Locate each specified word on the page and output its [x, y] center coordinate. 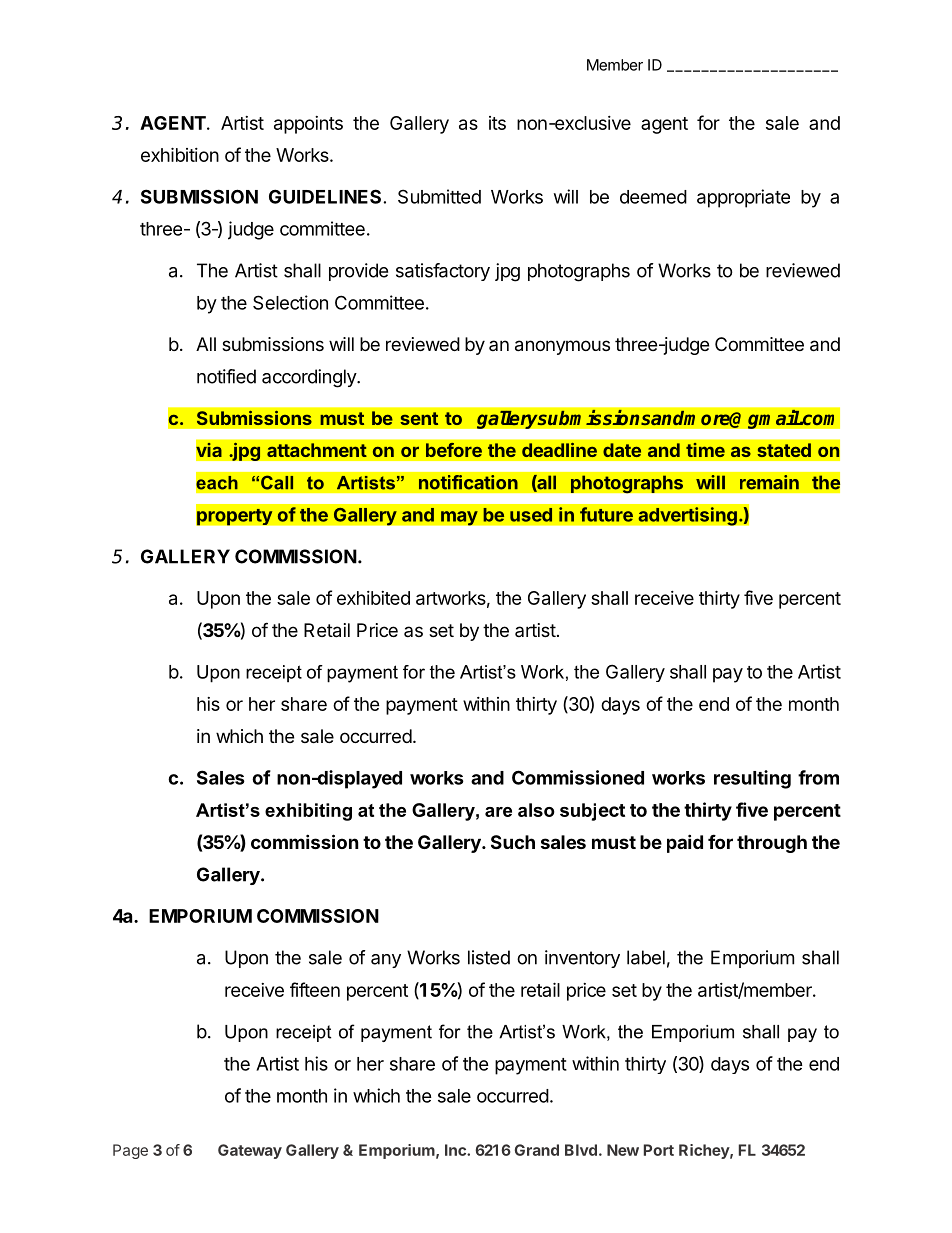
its [497, 123]
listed [489, 957]
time [705, 450]
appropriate [743, 198]
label [646, 957]
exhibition [180, 154]
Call [277, 482]
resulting [752, 779]
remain [769, 482]
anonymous [562, 347]
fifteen [315, 989]
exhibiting [308, 812]
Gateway [250, 1151]
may [459, 518]
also [536, 810]
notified [226, 376]
